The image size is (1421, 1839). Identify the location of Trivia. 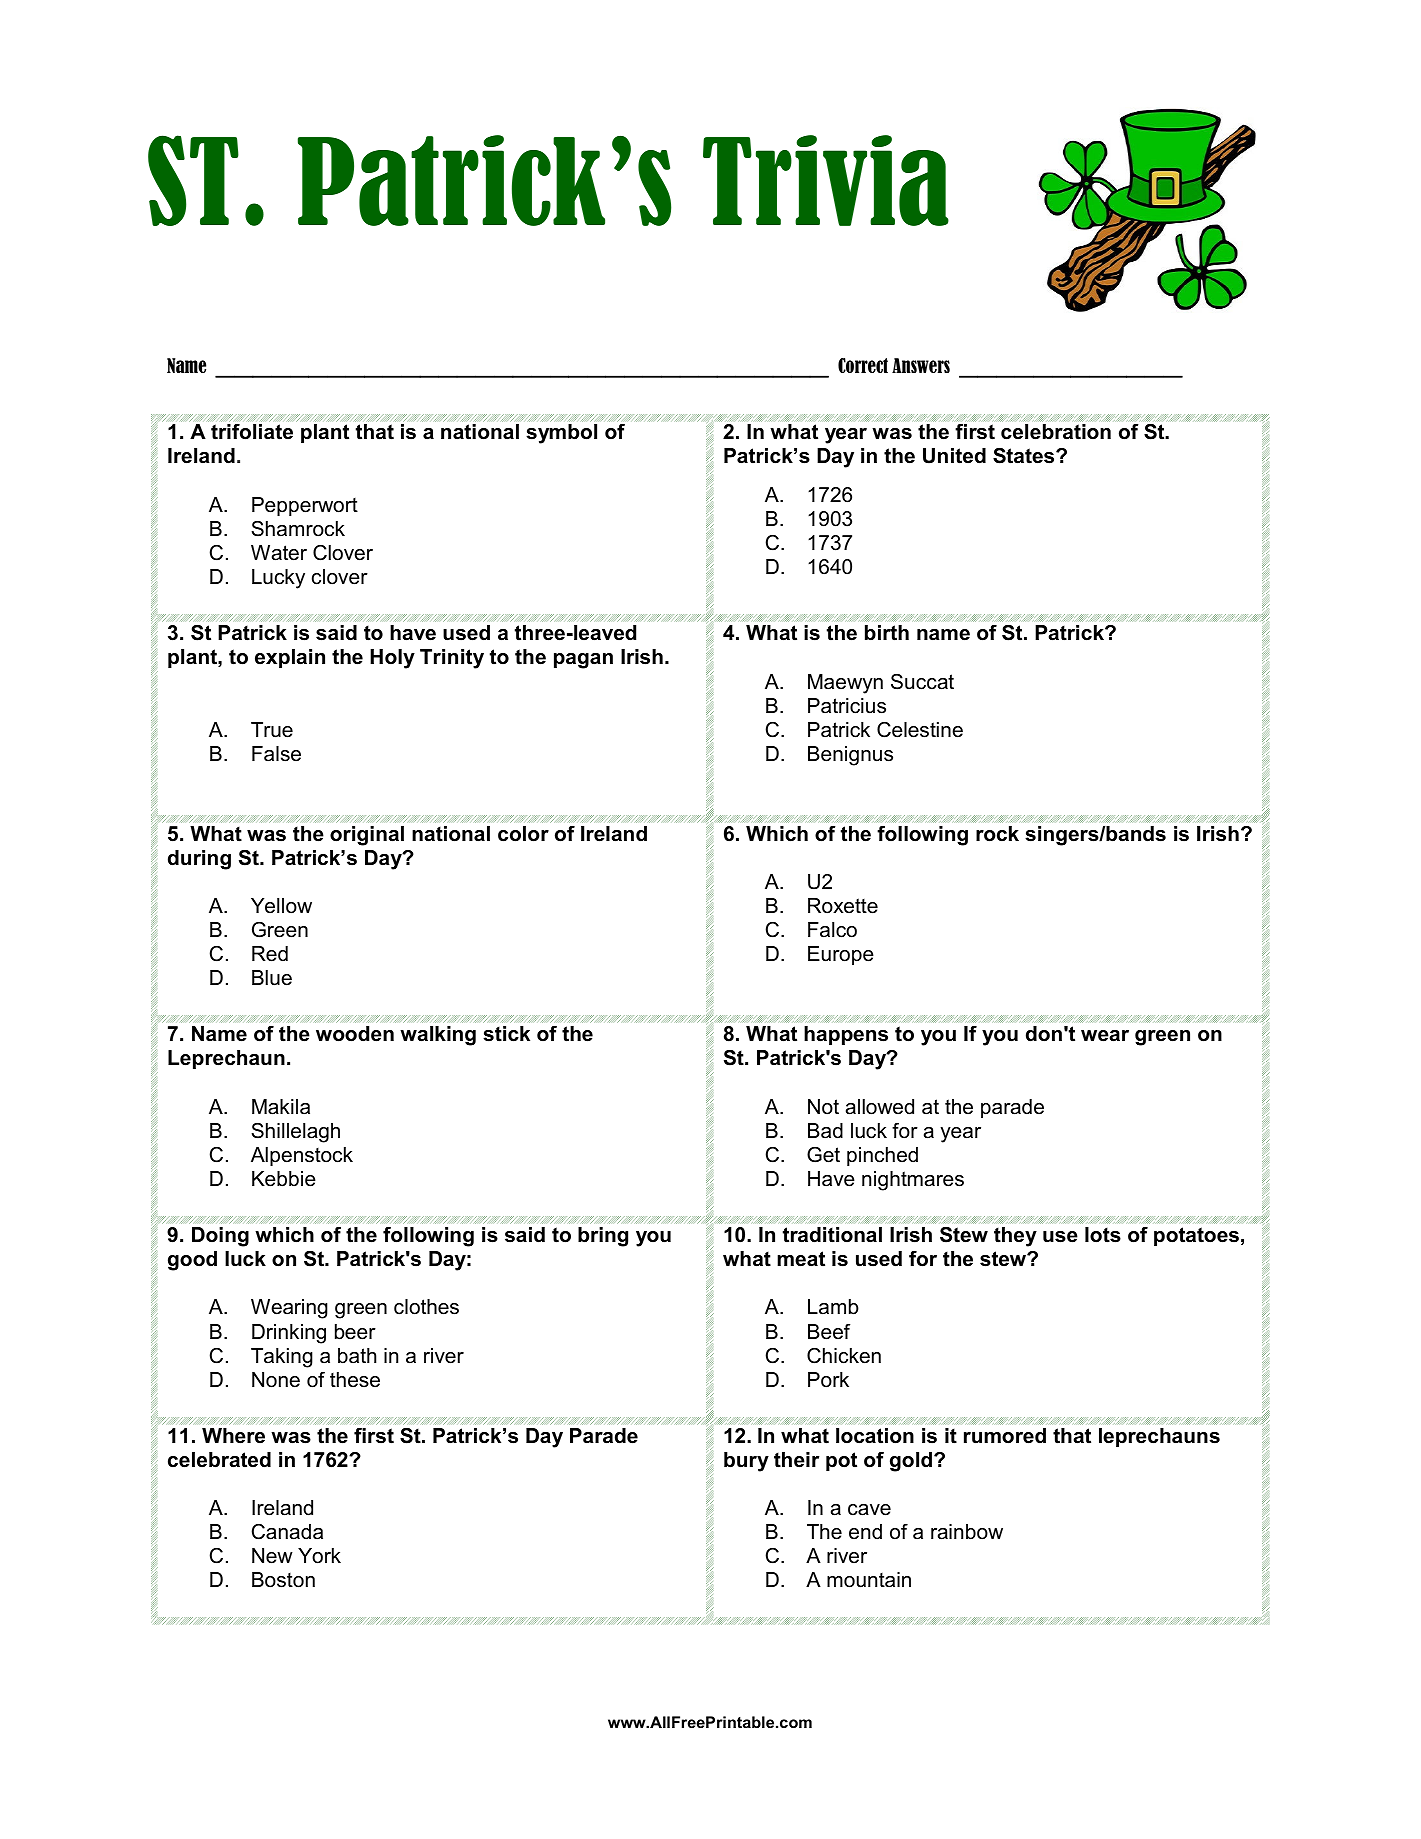
(826, 180).
